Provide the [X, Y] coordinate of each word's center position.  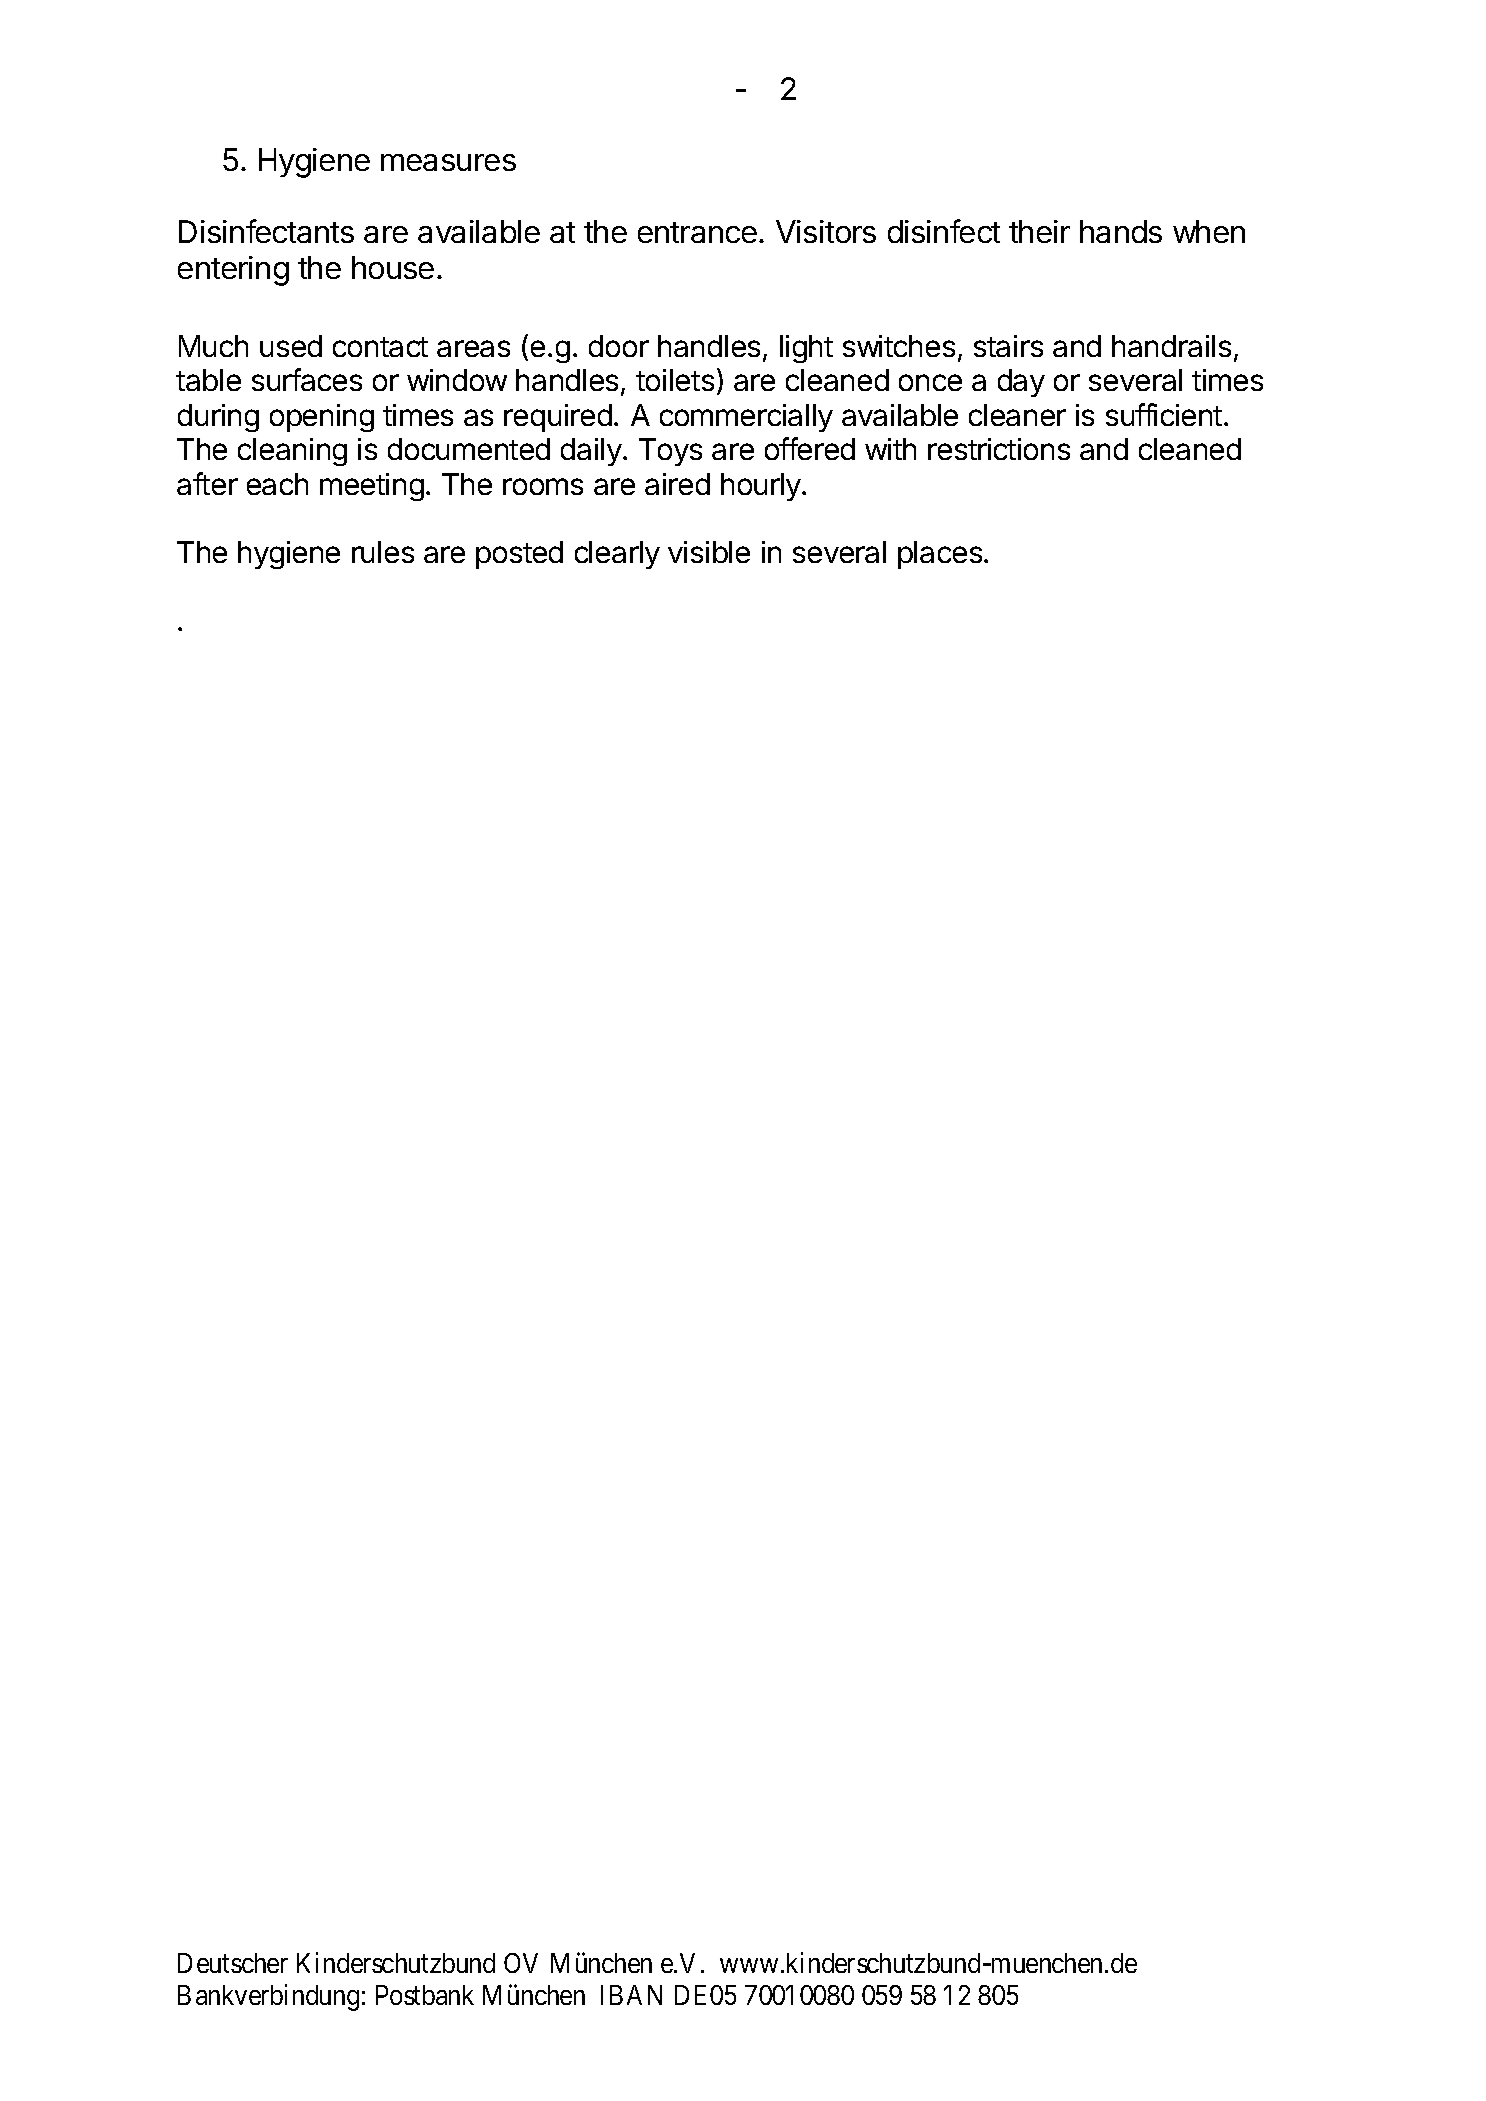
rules [383, 552]
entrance [697, 232]
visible [709, 552]
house [393, 267]
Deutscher [233, 1963]
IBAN [631, 1995]
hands [1121, 231]
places [940, 555]
